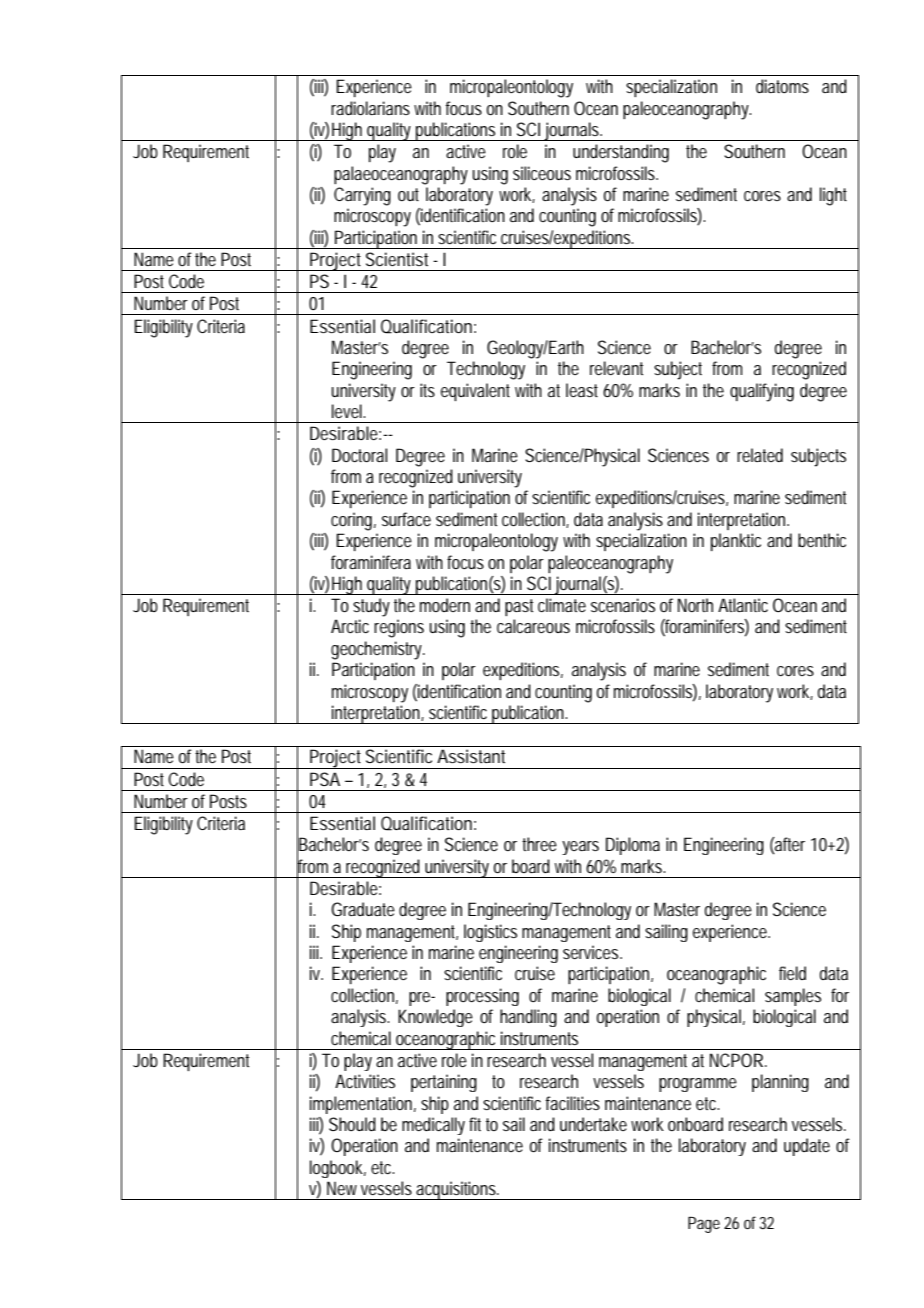 The height and width of the screenshot is (1308, 924). I want to click on Carrying, so click(362, 196).
